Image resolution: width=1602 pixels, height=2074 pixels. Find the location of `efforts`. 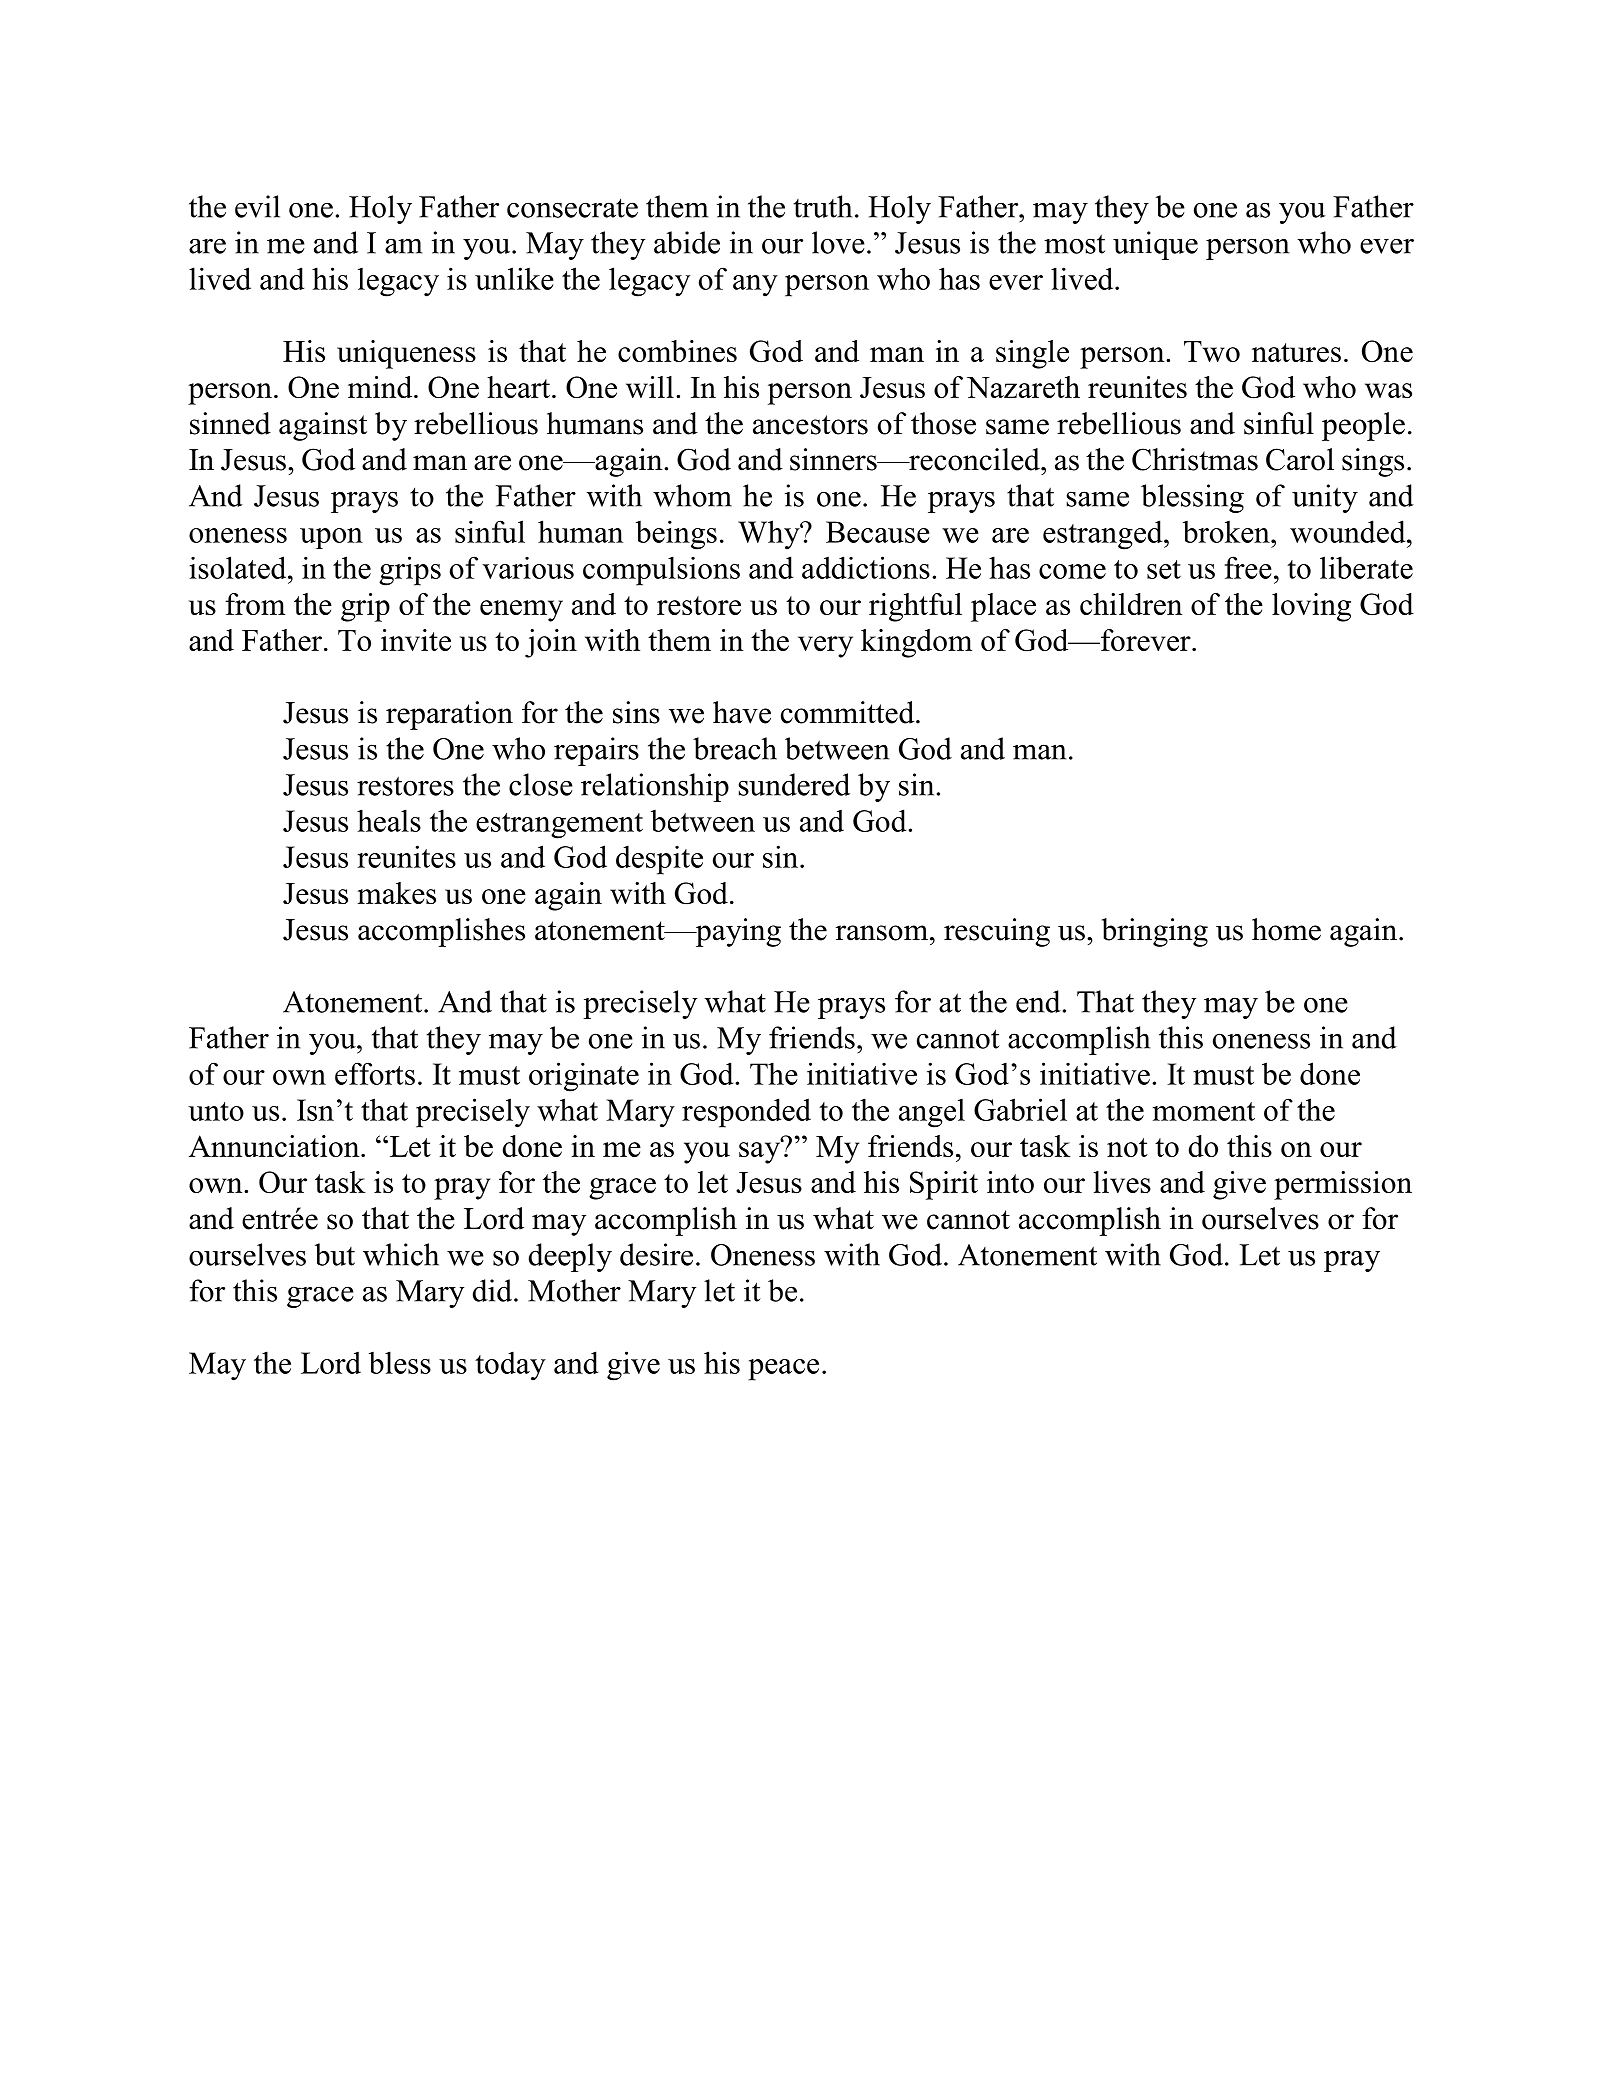

efforts is located at coordinates (375, 1073).
